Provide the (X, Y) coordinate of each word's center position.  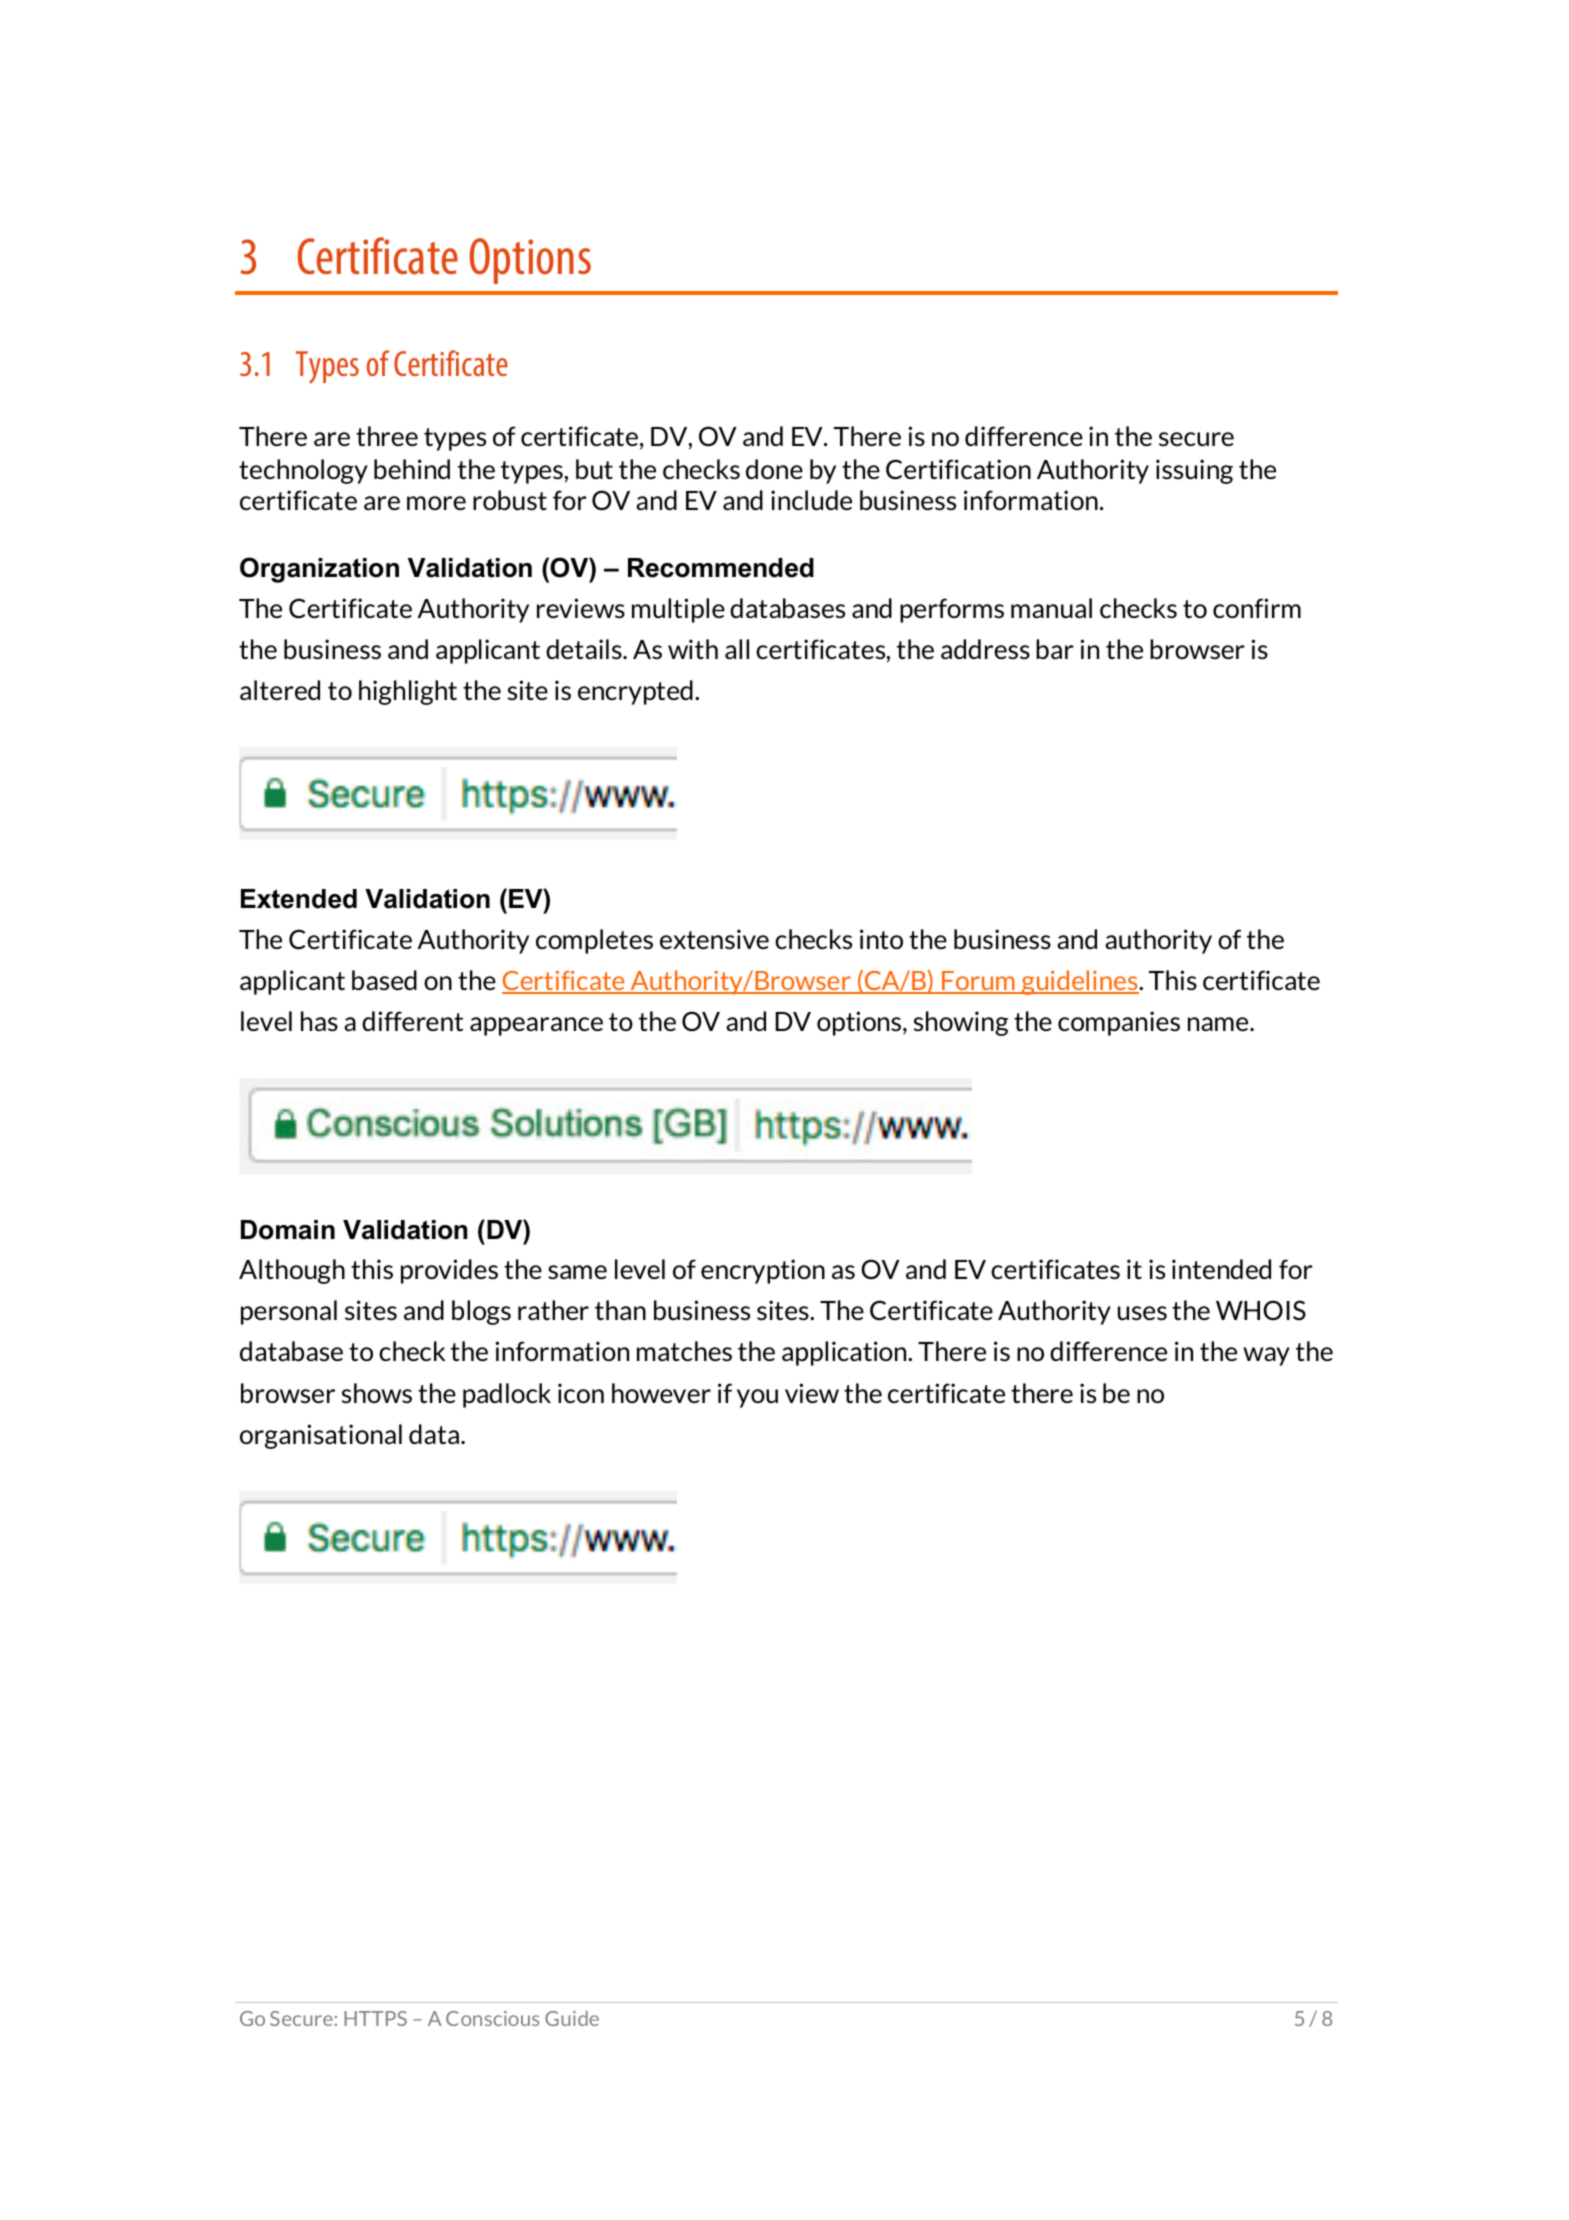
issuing (1194, 471)
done (774, 469)
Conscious (492, 2018)
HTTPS (375, 2018)
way (1266, 1356)
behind (412, 469)
